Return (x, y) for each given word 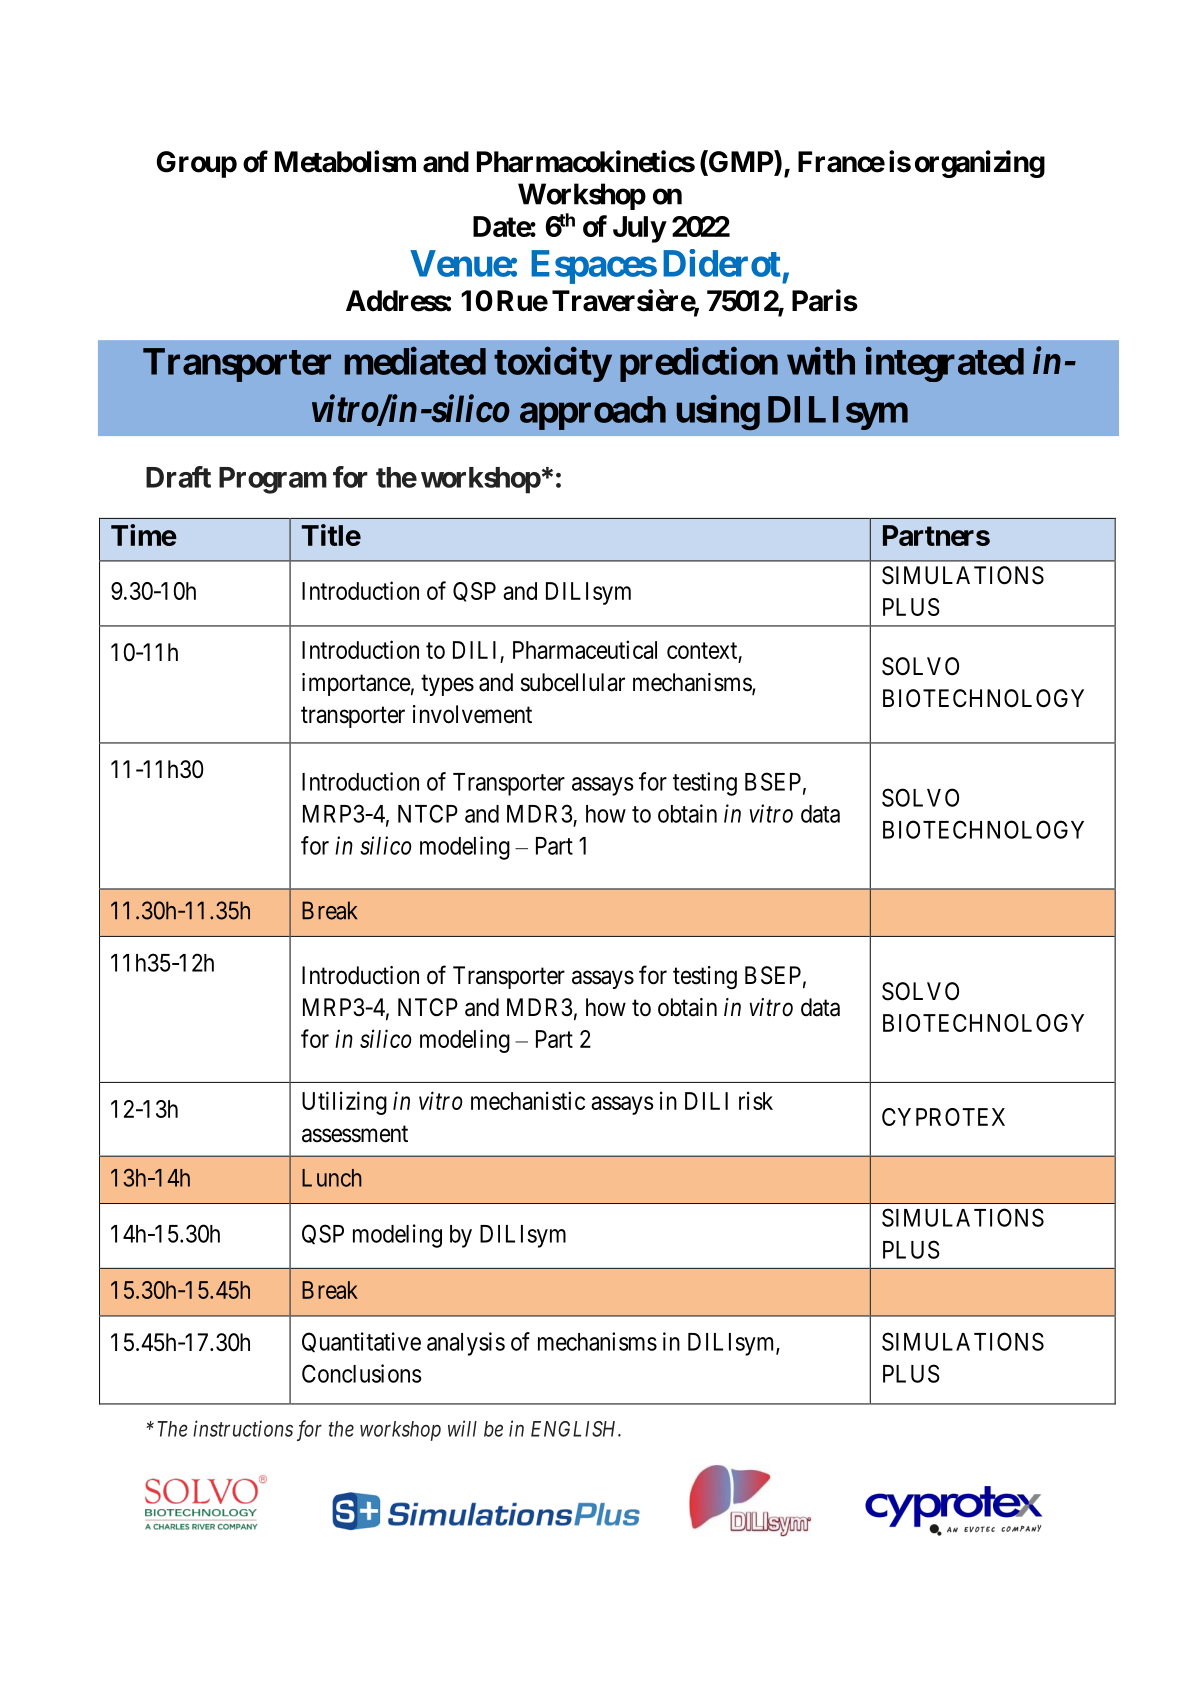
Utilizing (344, 1103)
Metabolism (345, 161)
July (639, 229)
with (821, 361)
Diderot (722, 263)
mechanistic (528, 1100)
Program (273, 480)
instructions (243, 1428)
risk (756, 1100)
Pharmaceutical (585, 649)
